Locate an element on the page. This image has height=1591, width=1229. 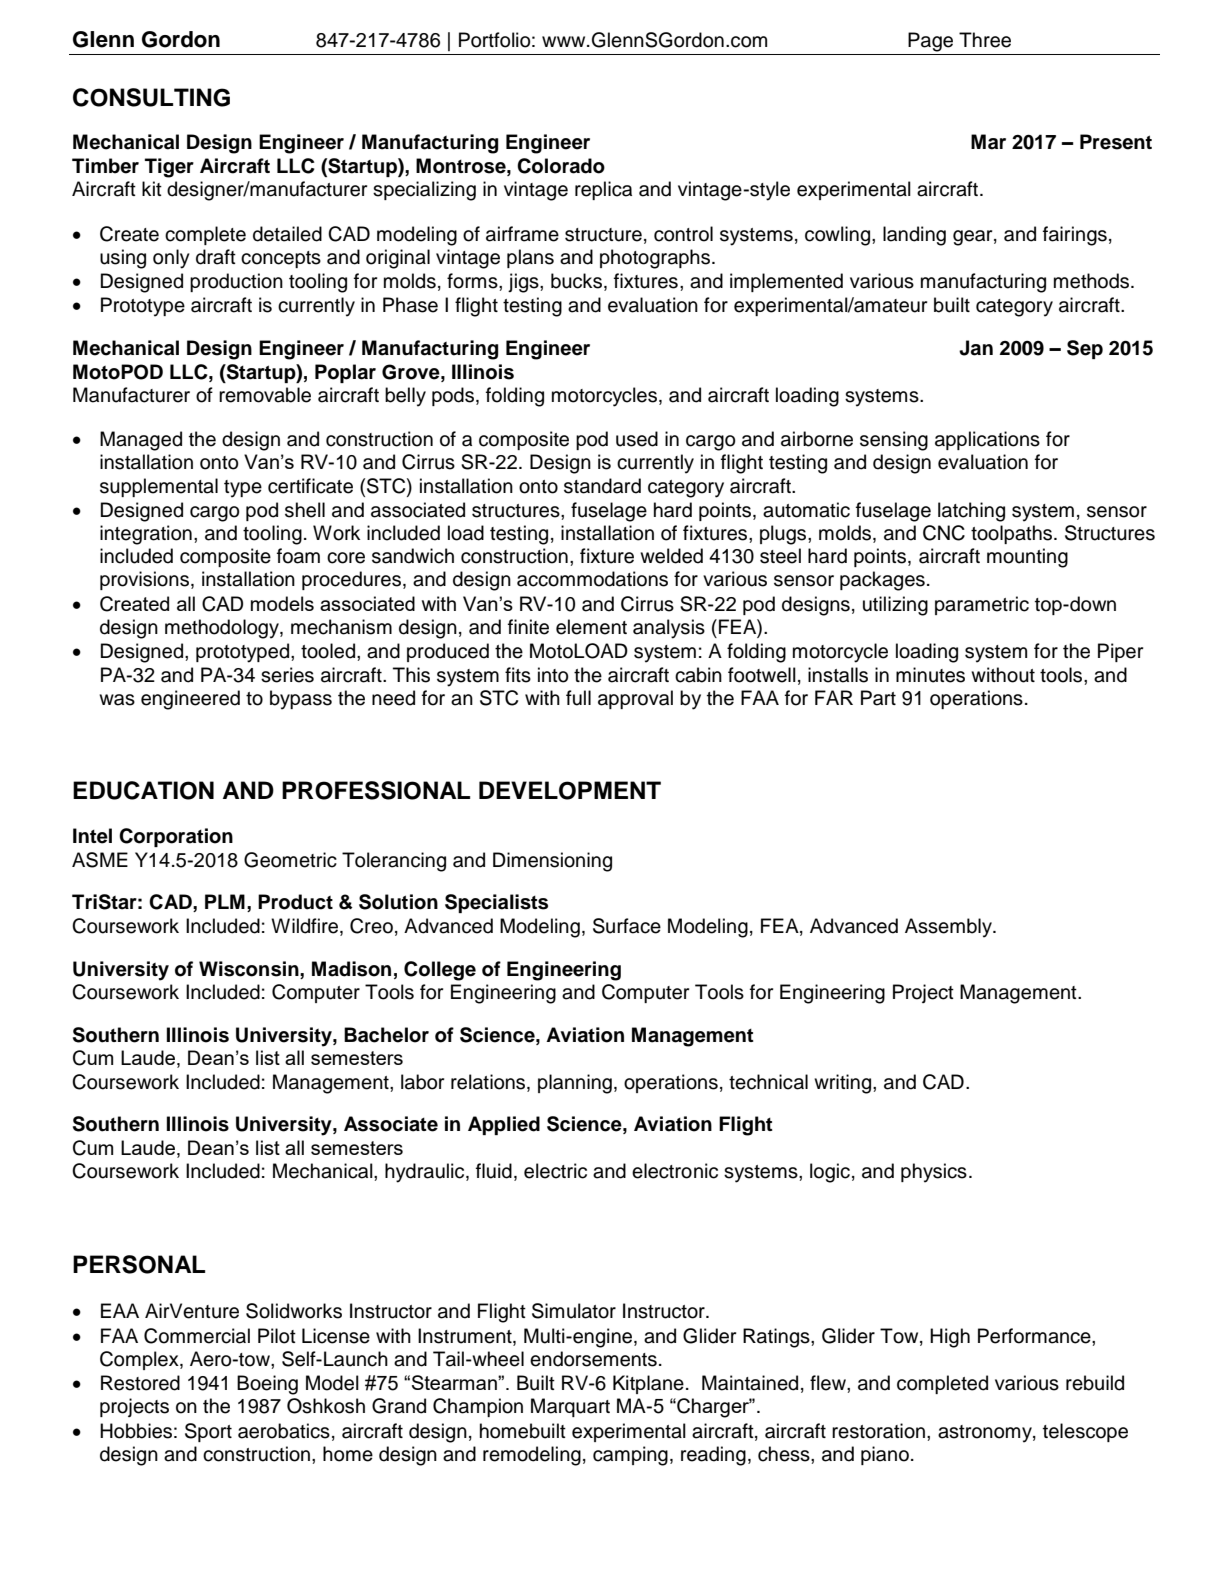
Colorado is located at coordinates (561, 166).
